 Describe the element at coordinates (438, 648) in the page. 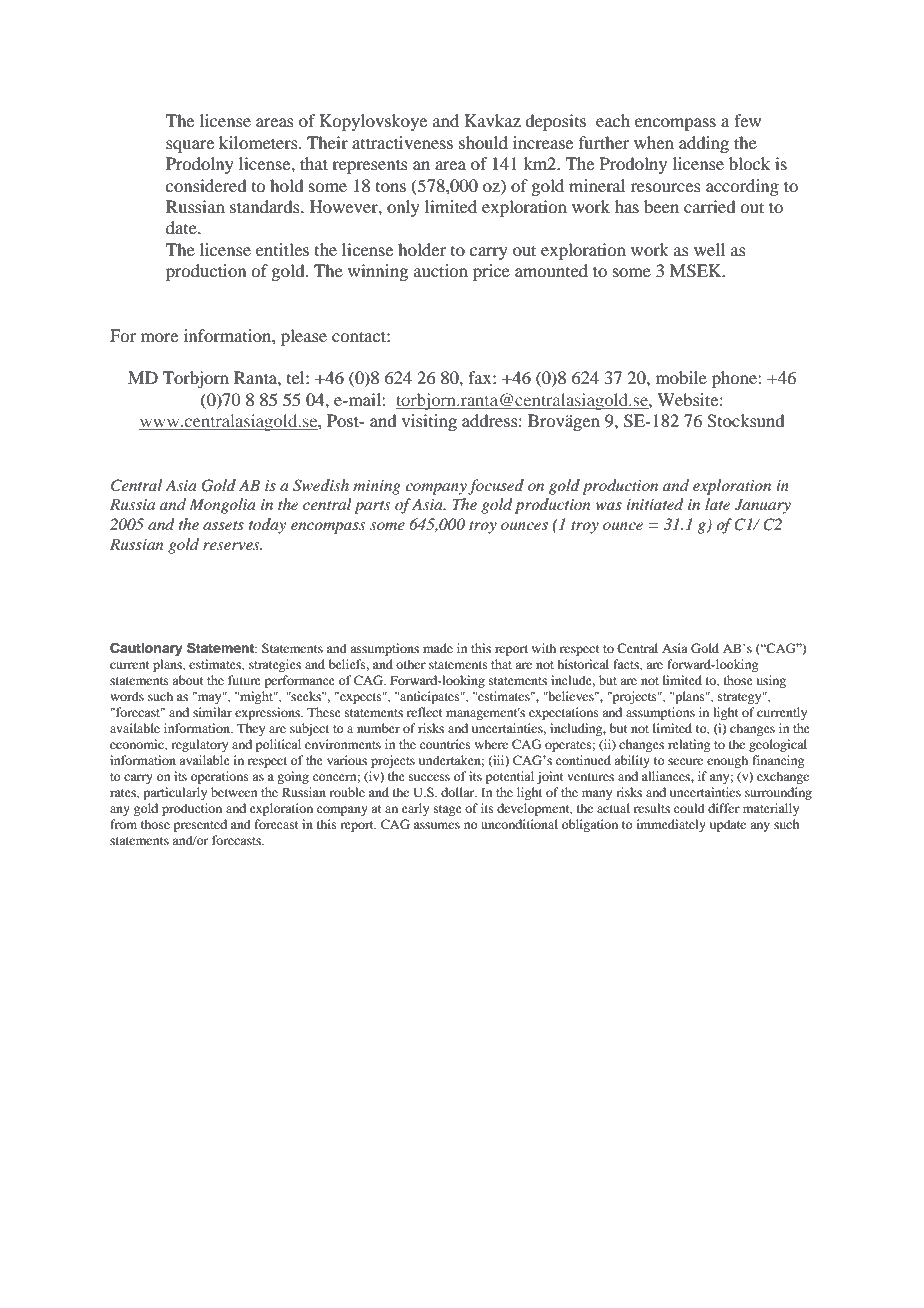

I see `made` at that location.
